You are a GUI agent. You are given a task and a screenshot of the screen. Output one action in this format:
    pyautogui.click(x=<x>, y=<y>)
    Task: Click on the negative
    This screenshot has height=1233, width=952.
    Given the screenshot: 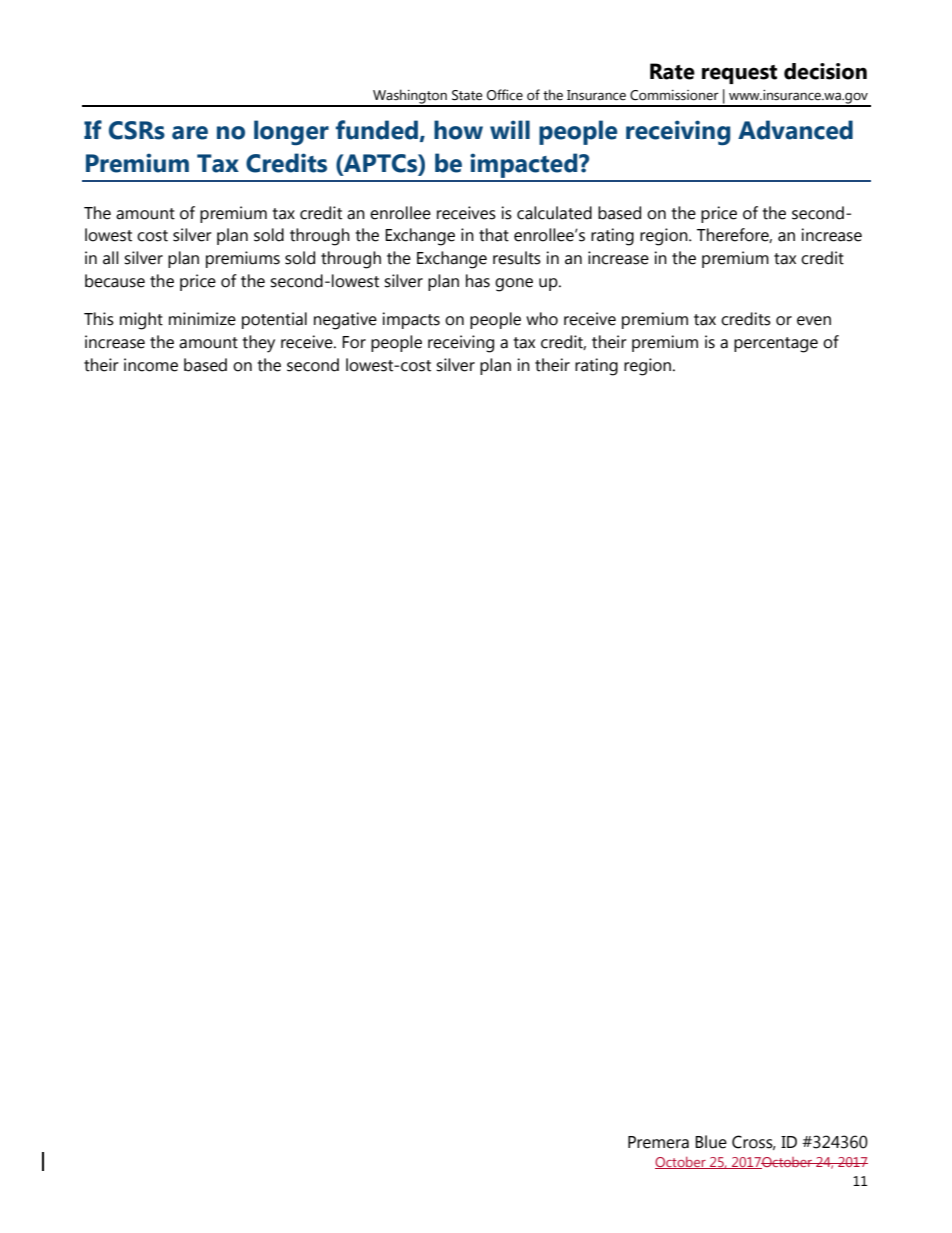 What is the action you would take?
    pyautogui.click(x=345, y=321)
